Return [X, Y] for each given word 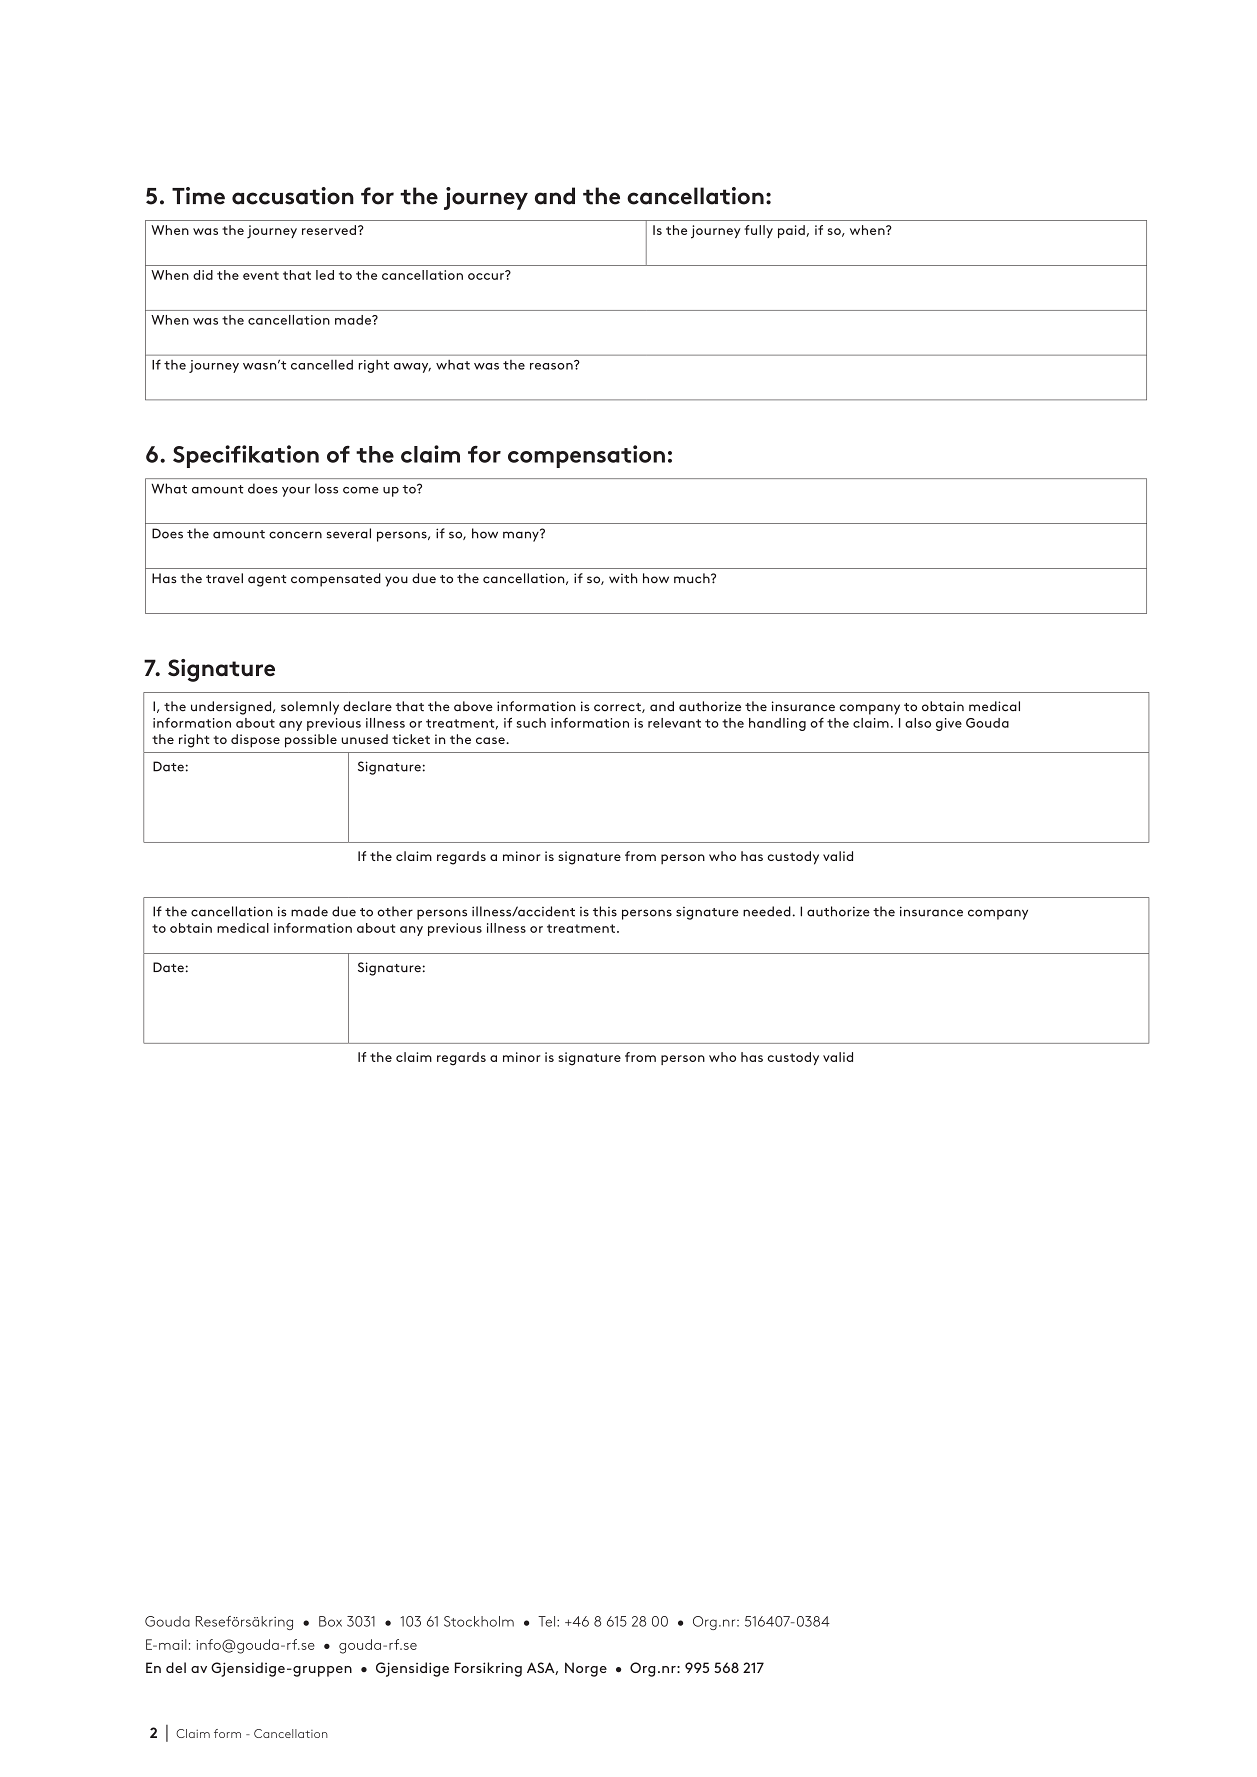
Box [330, 1621]
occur [487, 275]
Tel [548, 1621]
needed [767, 911]
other [395, 911]
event [261, 275]
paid [791, 231]
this [605, 911]
